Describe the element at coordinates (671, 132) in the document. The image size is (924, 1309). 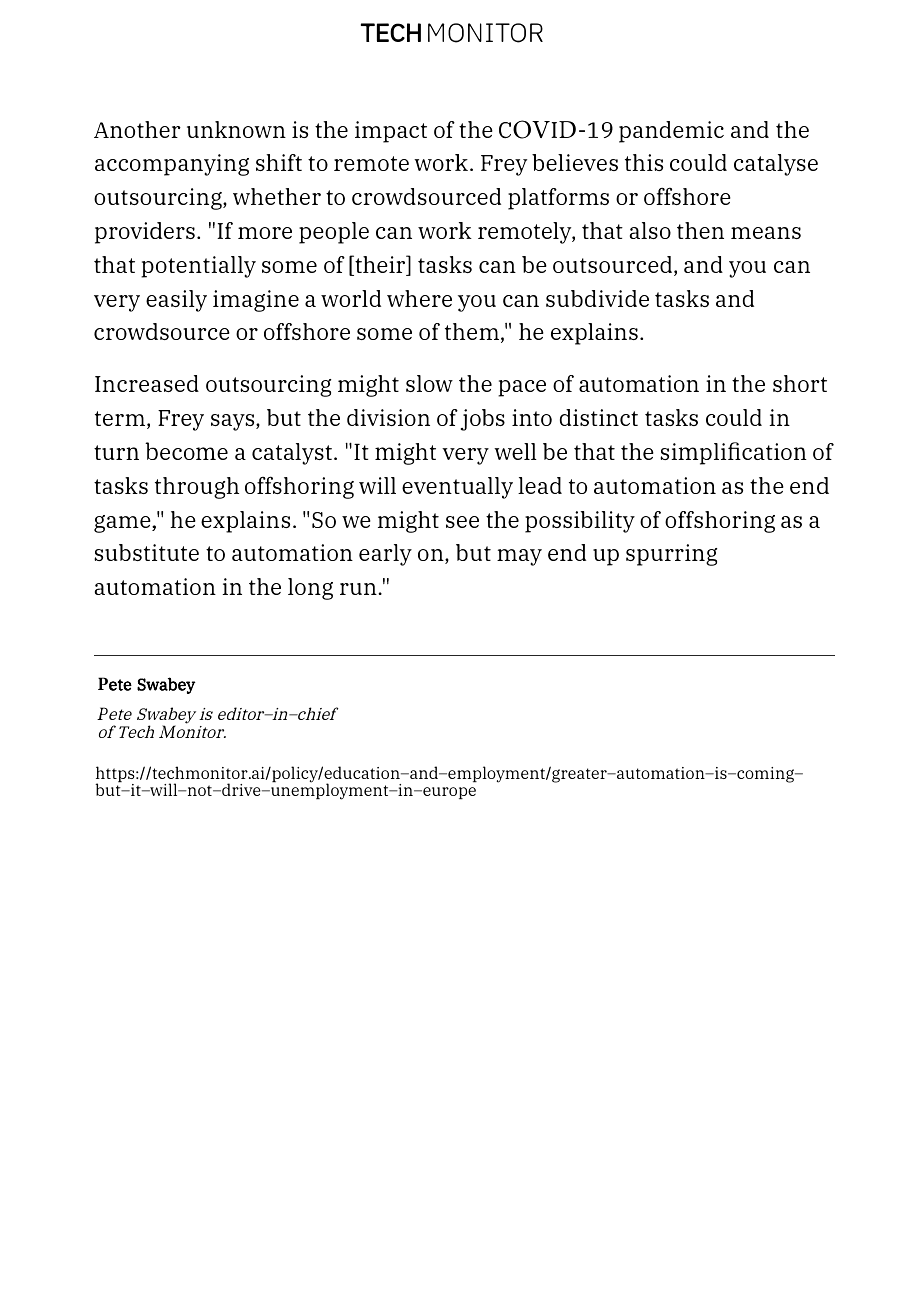
I see `pandemic` at that location.
